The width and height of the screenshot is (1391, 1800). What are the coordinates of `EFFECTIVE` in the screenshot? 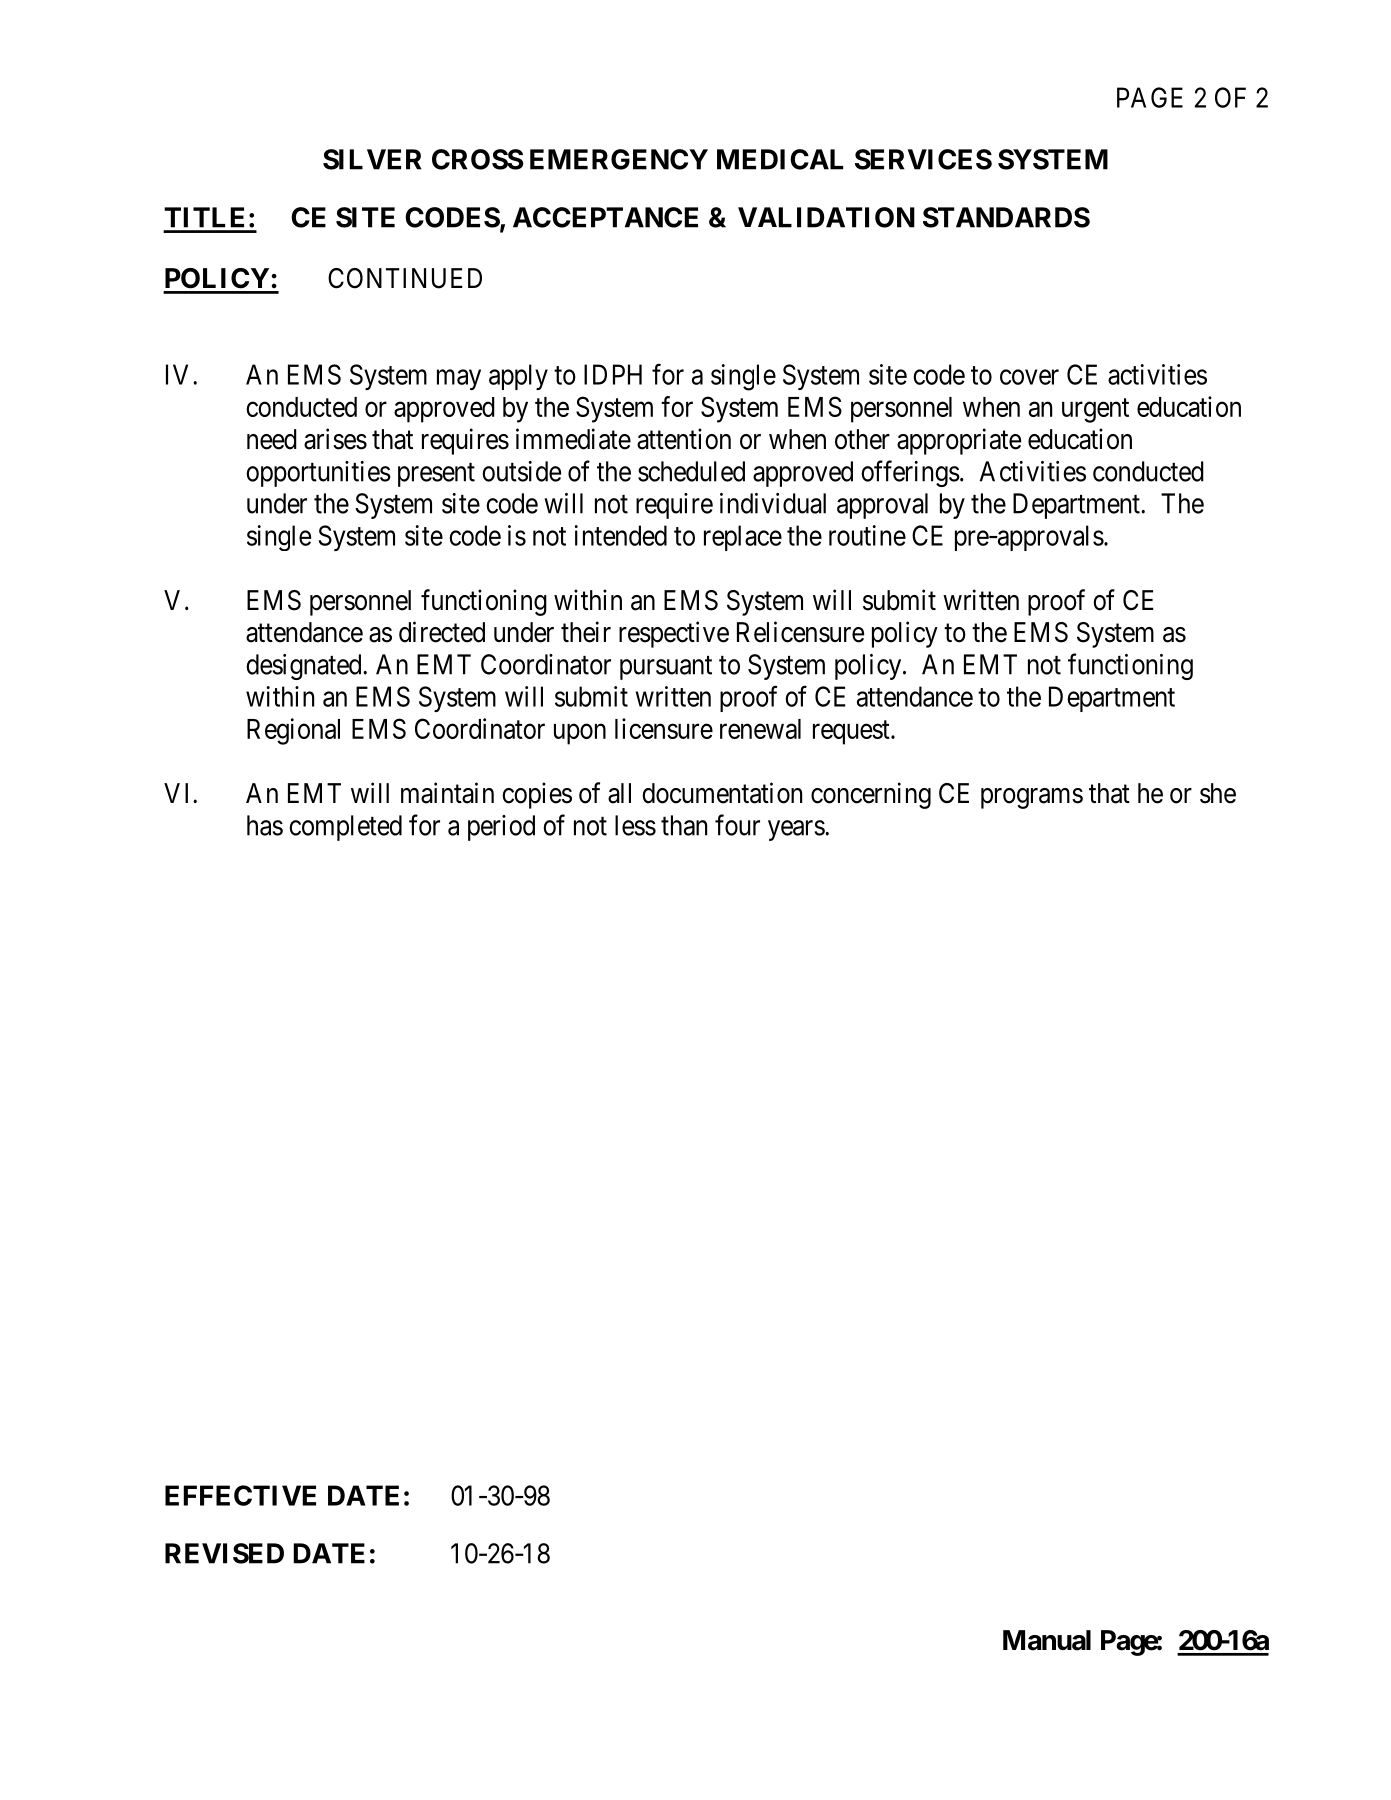 It's located at (240, 1495).
